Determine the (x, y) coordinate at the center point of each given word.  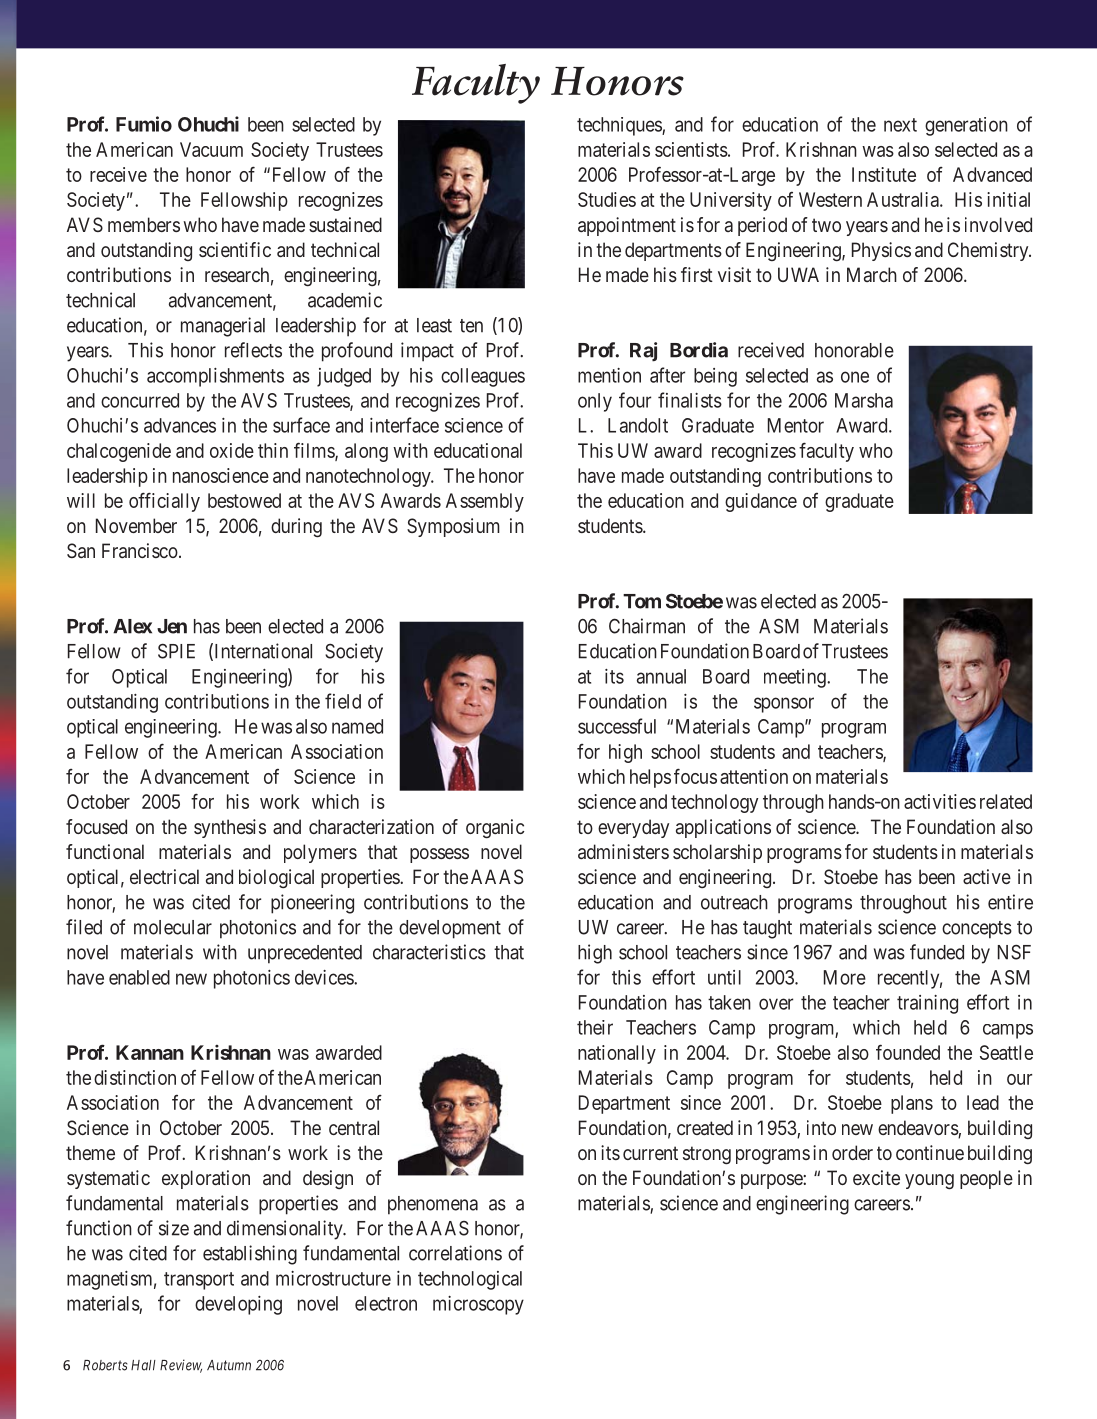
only (595, 402)
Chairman (647, 626)
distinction (135, 1077)
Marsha (864, 400)
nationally (617, 1054)
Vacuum (211, 149)
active (987, 876)
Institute (884, 174)
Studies (607, 199)
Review (181, 1366)
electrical (164, 876)
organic (495, 828)
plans (912, 1104)
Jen (172, 626)
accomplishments (215, 377)
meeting (796, 678)
